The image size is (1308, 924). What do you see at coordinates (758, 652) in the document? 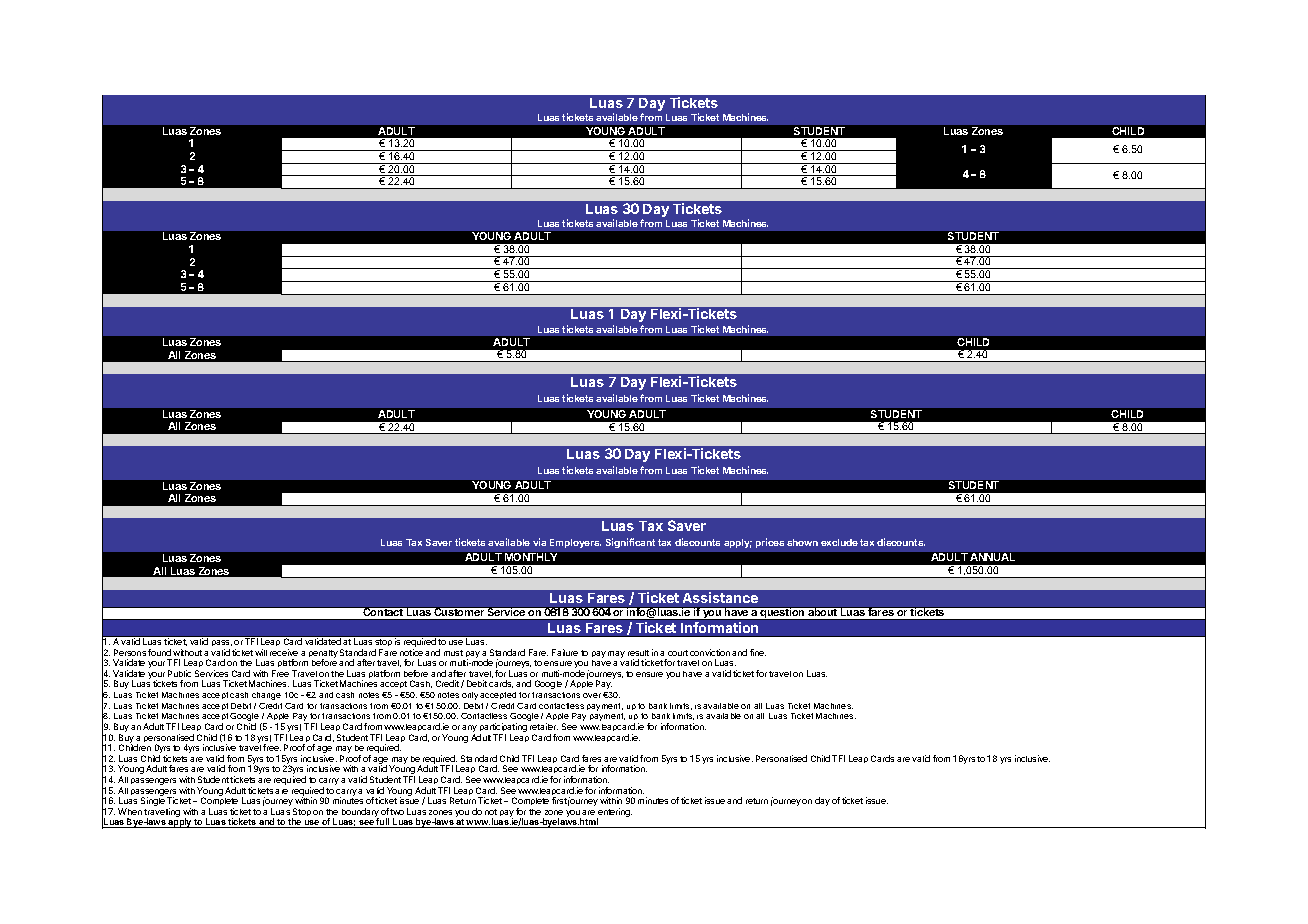
I see `fine` at bounding box center [758, 652].
